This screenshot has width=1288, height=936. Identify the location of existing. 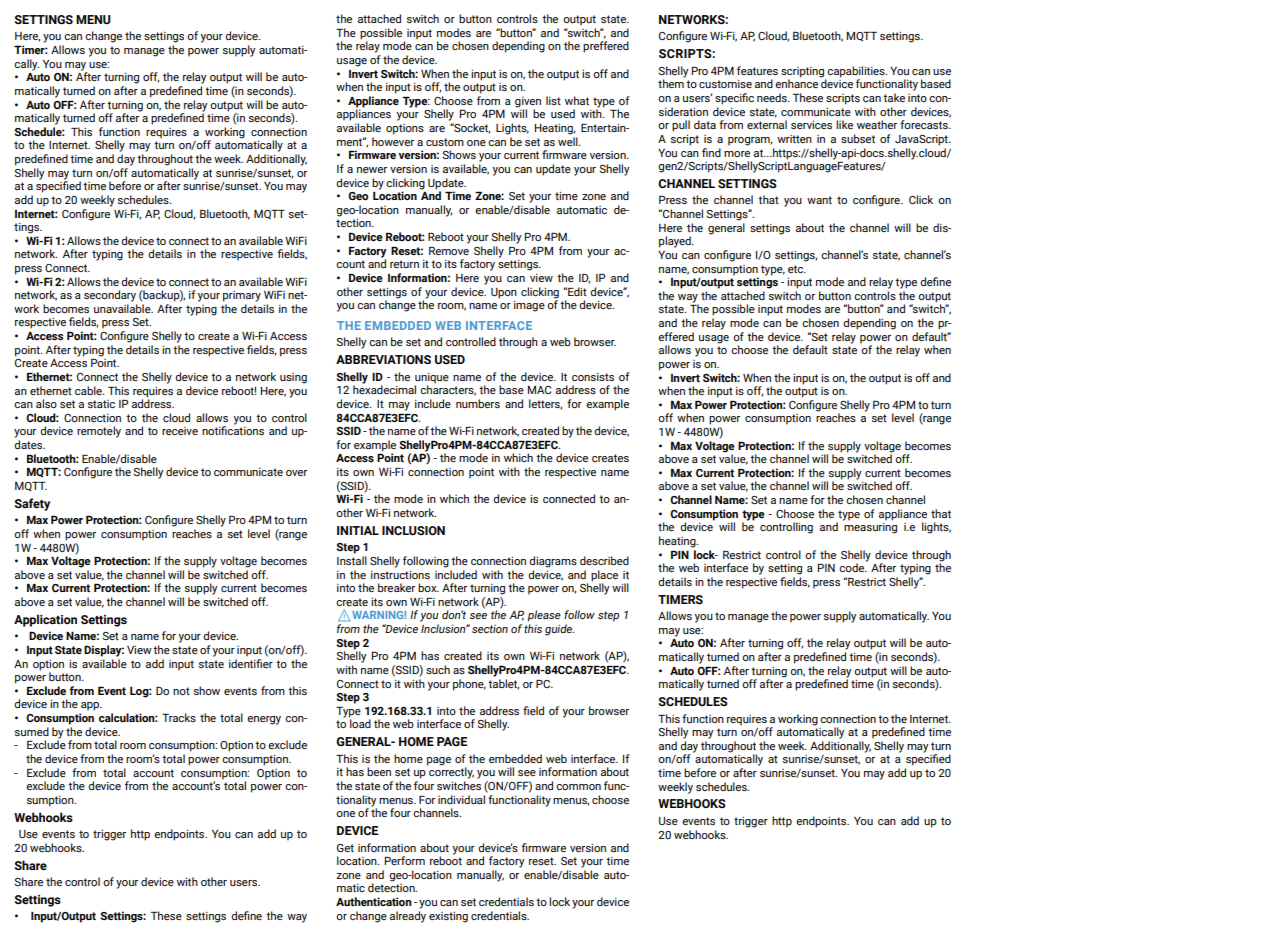
(448, 917).
